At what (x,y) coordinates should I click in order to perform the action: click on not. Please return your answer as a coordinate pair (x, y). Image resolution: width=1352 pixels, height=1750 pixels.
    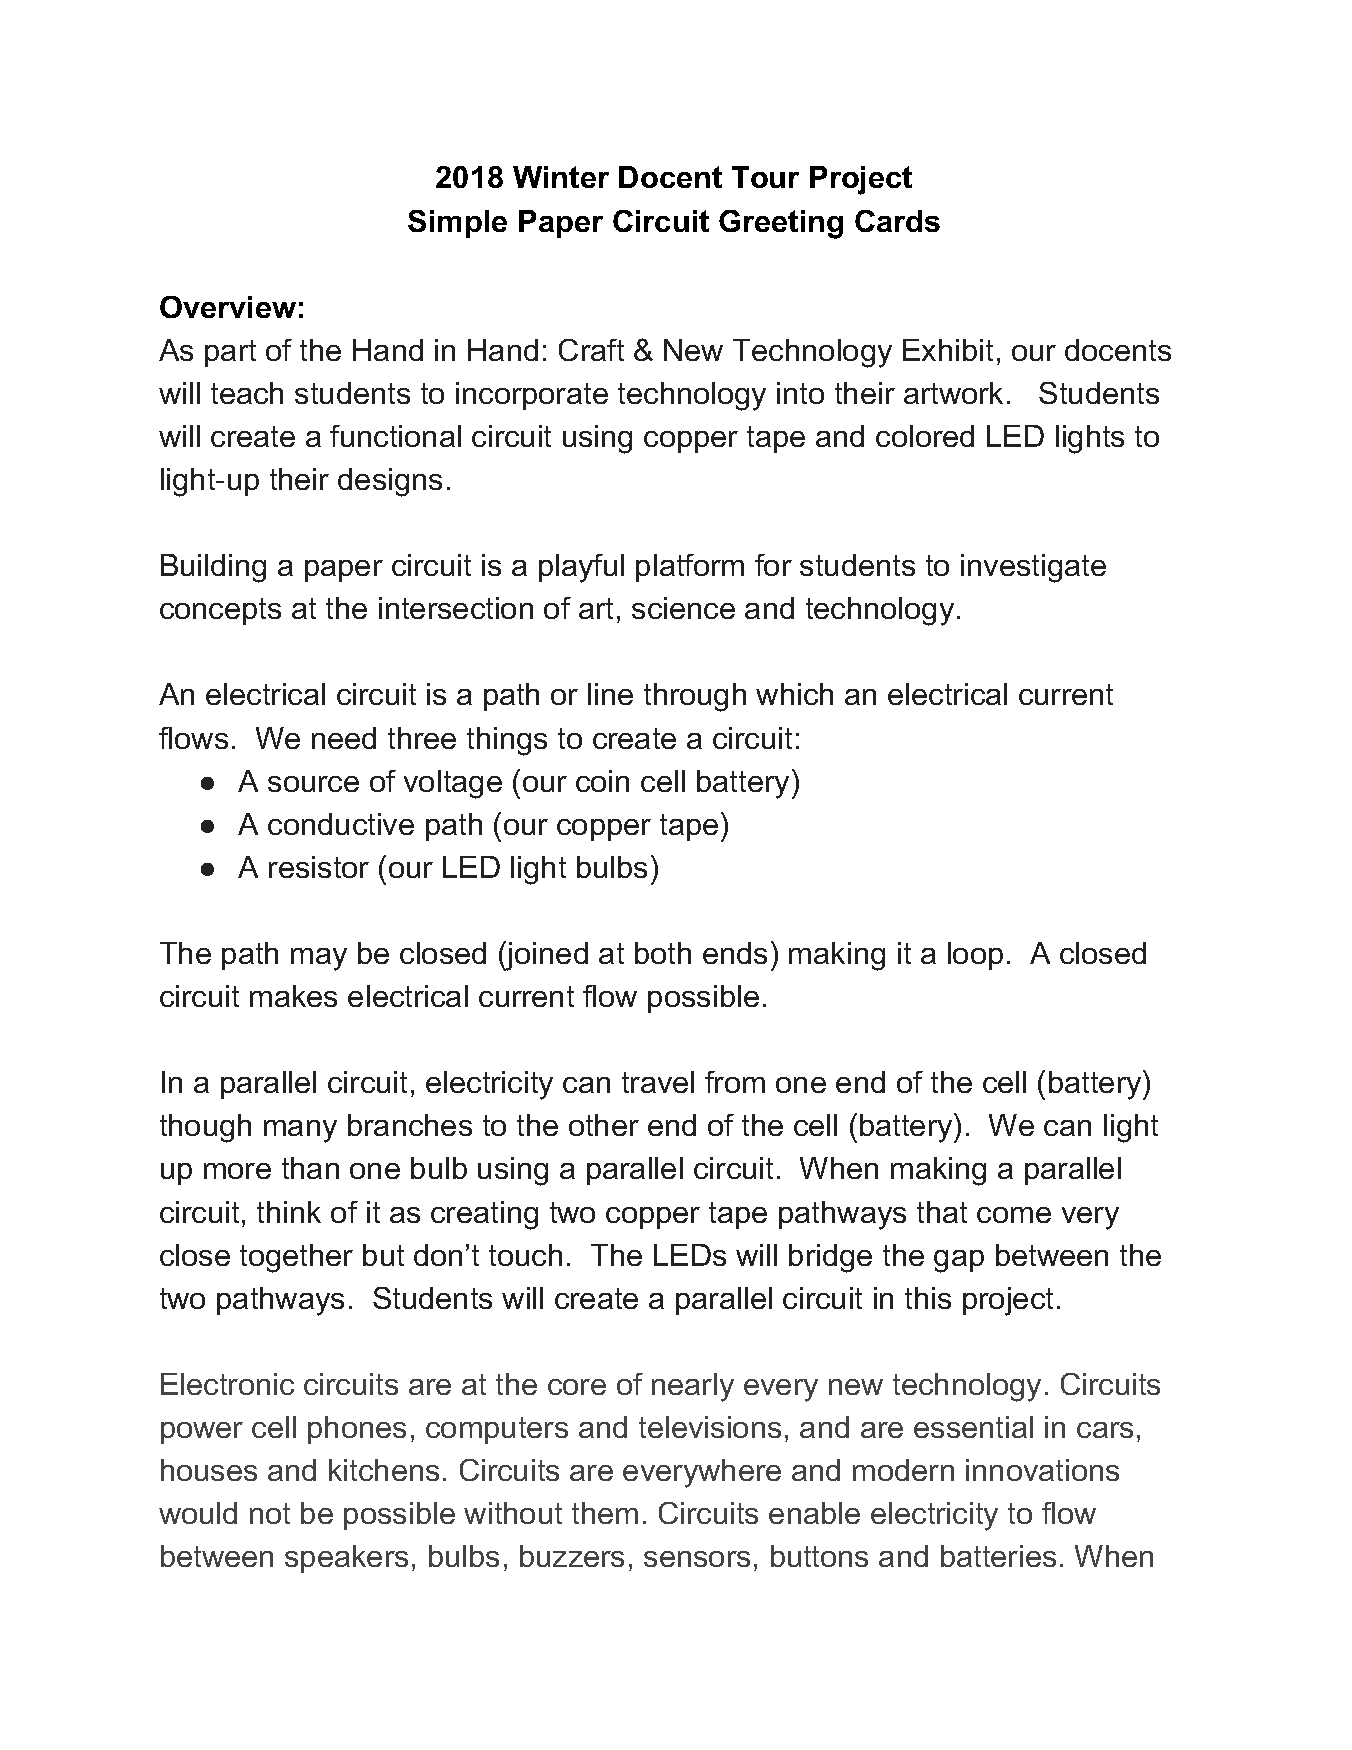
    Looking at the image, I should click on (270, 1513).
